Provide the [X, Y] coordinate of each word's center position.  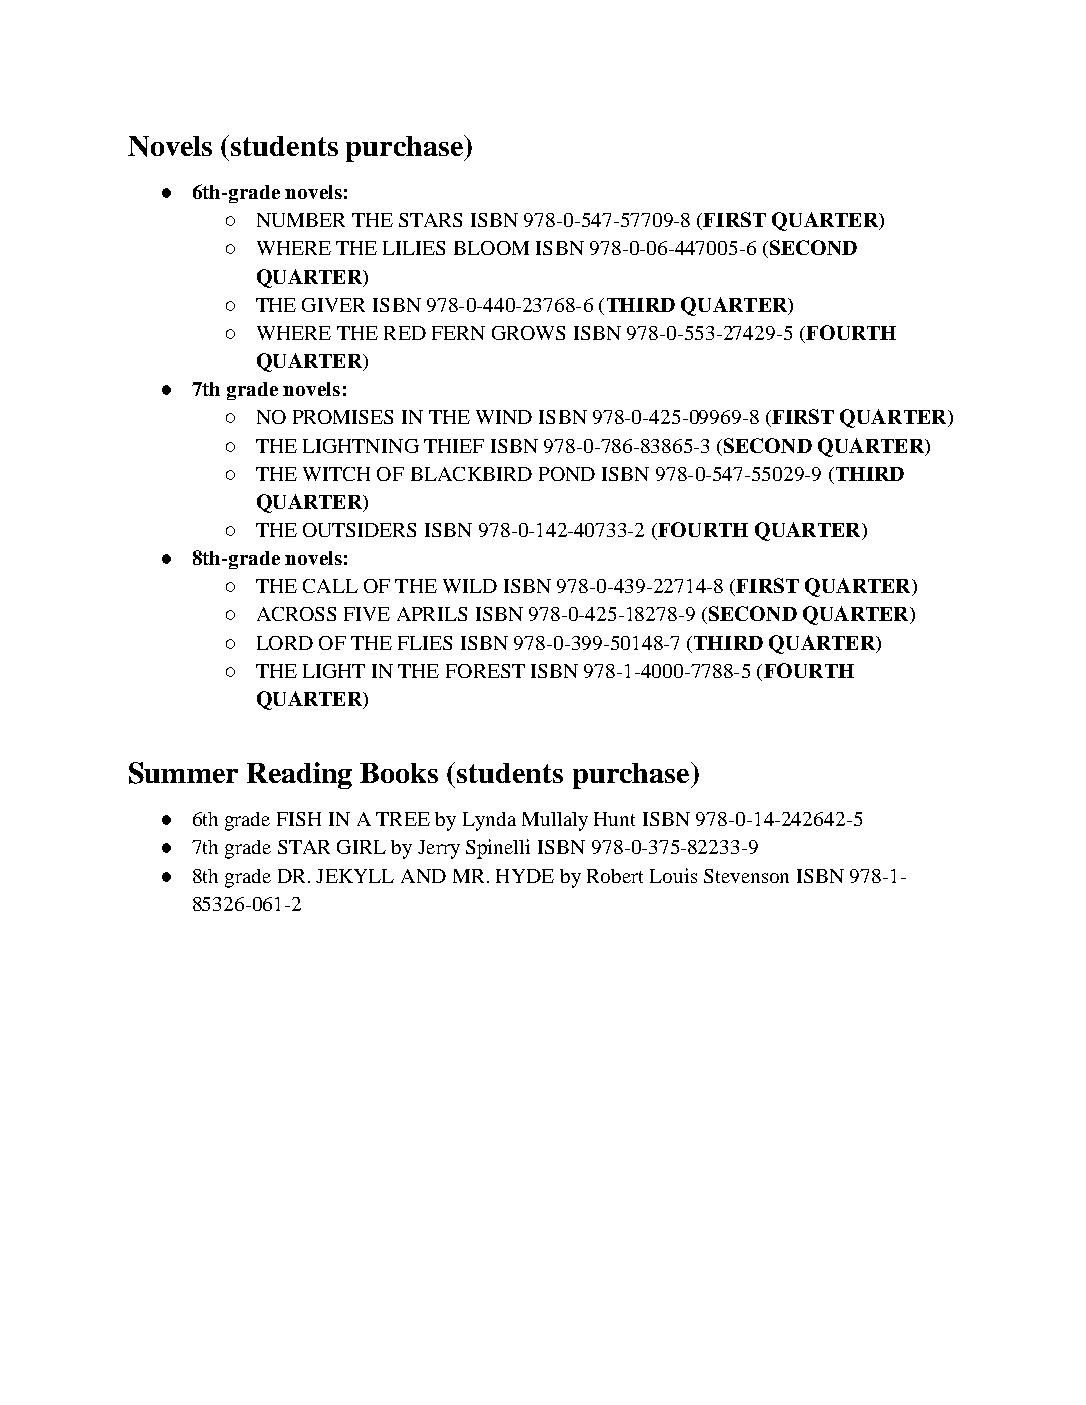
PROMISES [343, 417]
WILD [470, 586]
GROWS [528, 333]
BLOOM [491, 248]
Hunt [614, 819]
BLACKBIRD [471, 474]
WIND [504, 417]
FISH [299, 819]
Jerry [439, 849]
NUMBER [301, 220]
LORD [285, 643]
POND [567, 474]
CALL [330, 586]
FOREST [485, 671]
